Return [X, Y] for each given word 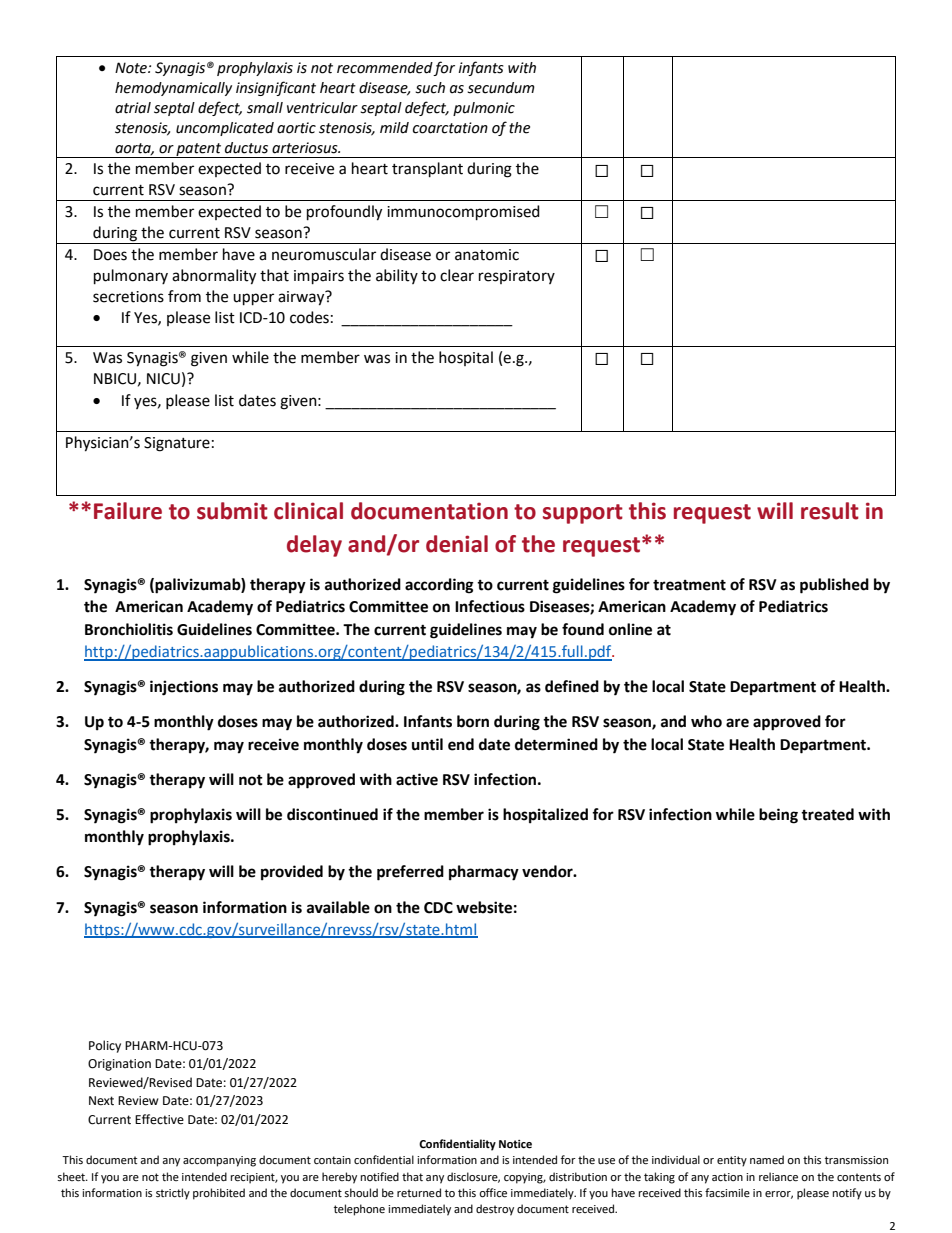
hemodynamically [173, 89]
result [830, 511]
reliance [778, 1177]
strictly [173, 1194]
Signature [177, 444]
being [778, 816]
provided [292, 873]
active [417, 779]
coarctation [450, 128]
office [493, 1193]
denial [457, 544]
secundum [501, 88]
